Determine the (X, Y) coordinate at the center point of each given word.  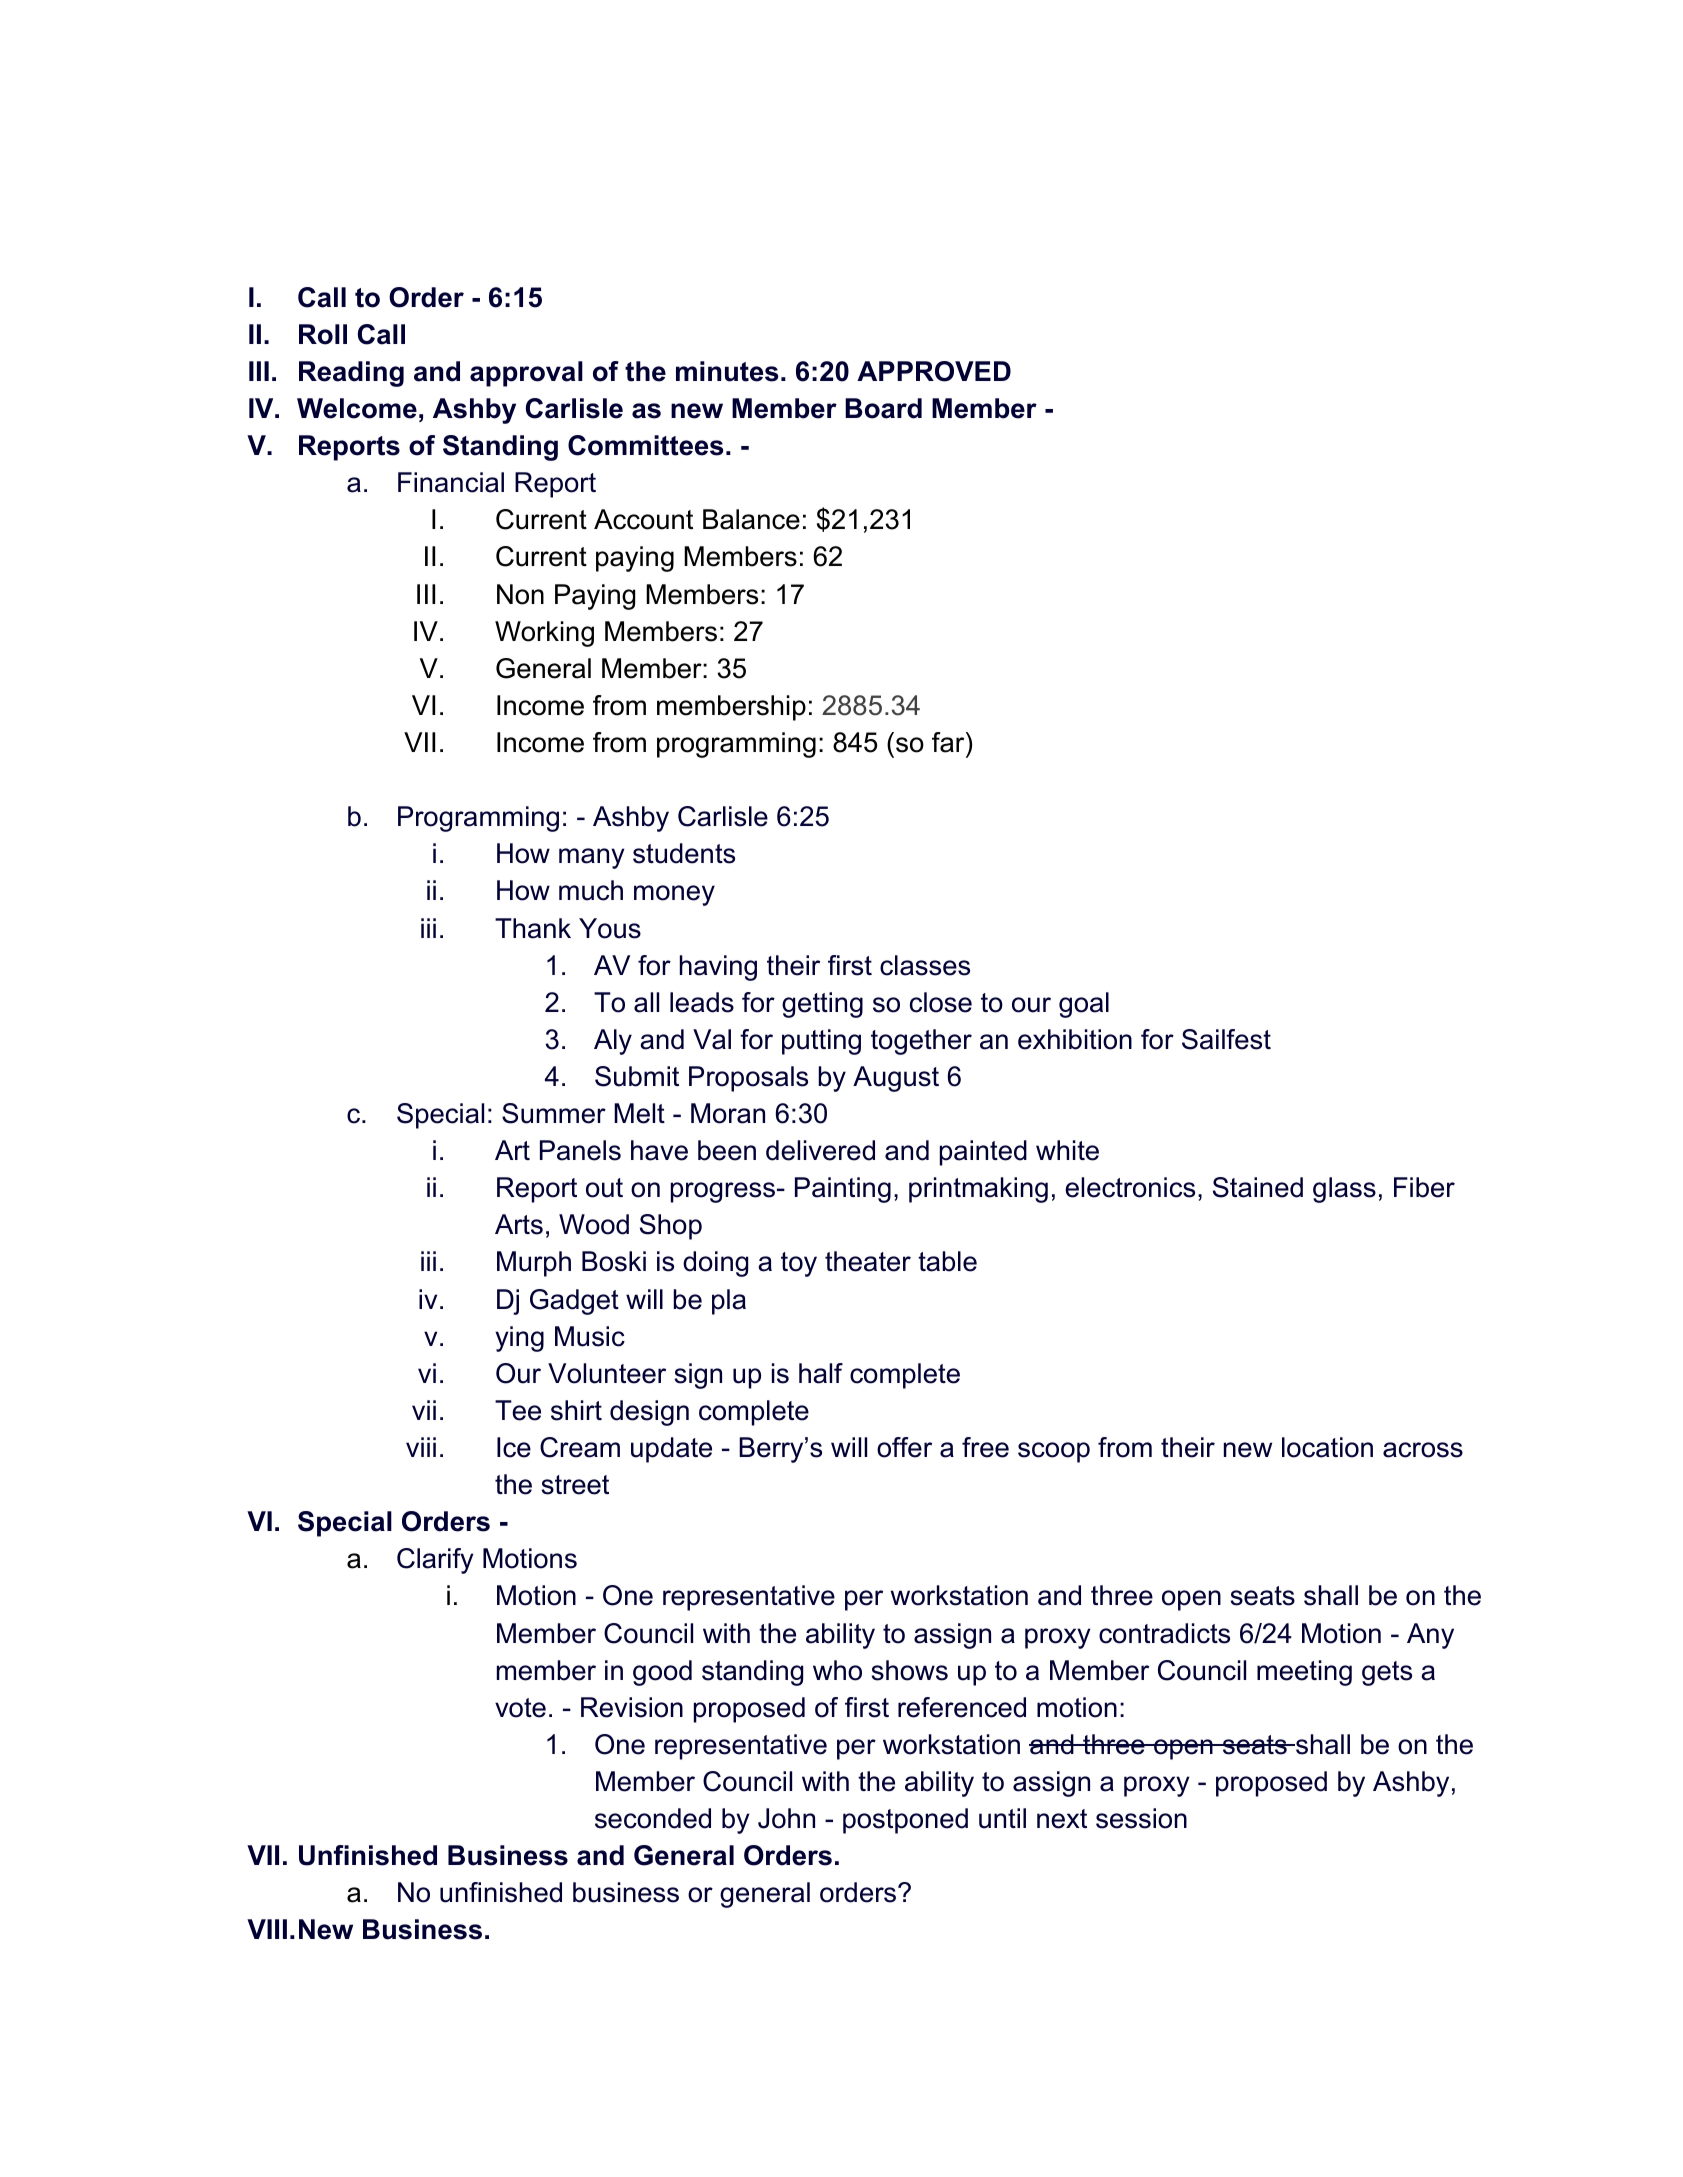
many (592, 858)
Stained (1258, 1187)
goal (1084, 1005)
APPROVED (934, 371)
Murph (534, 1264)
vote (520, 1708)
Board (883, 408)
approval (526, 374)
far (949, 742)
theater (868, 1261)
